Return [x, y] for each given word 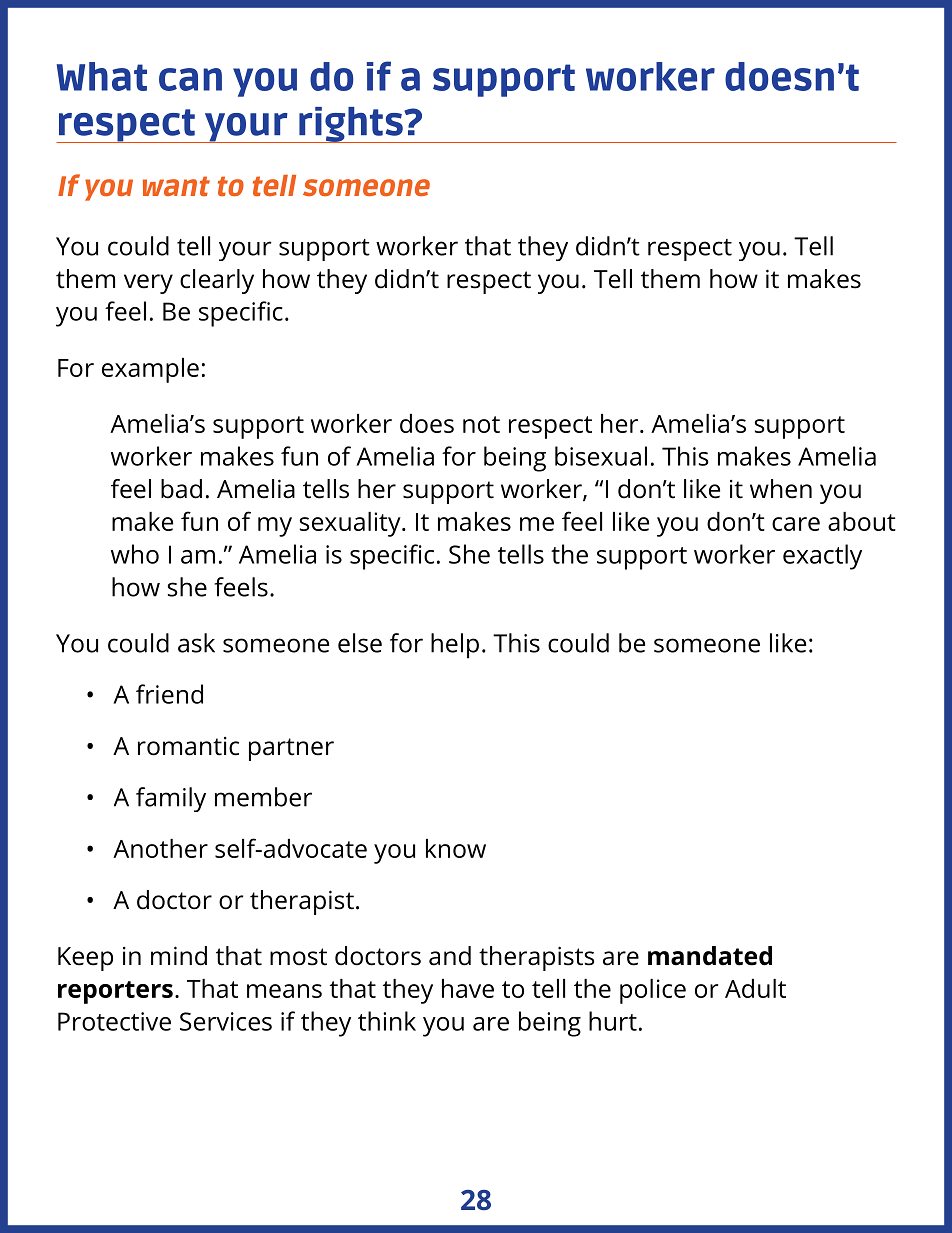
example [150, 370]
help [455, 646]
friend [169, 694]
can [190, 79]
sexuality [351, 524]
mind [179, 956]
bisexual [601, 456]
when [781, 489]
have [468, 988]
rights [351, 125]
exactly [822, 557]
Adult [755, 988]
